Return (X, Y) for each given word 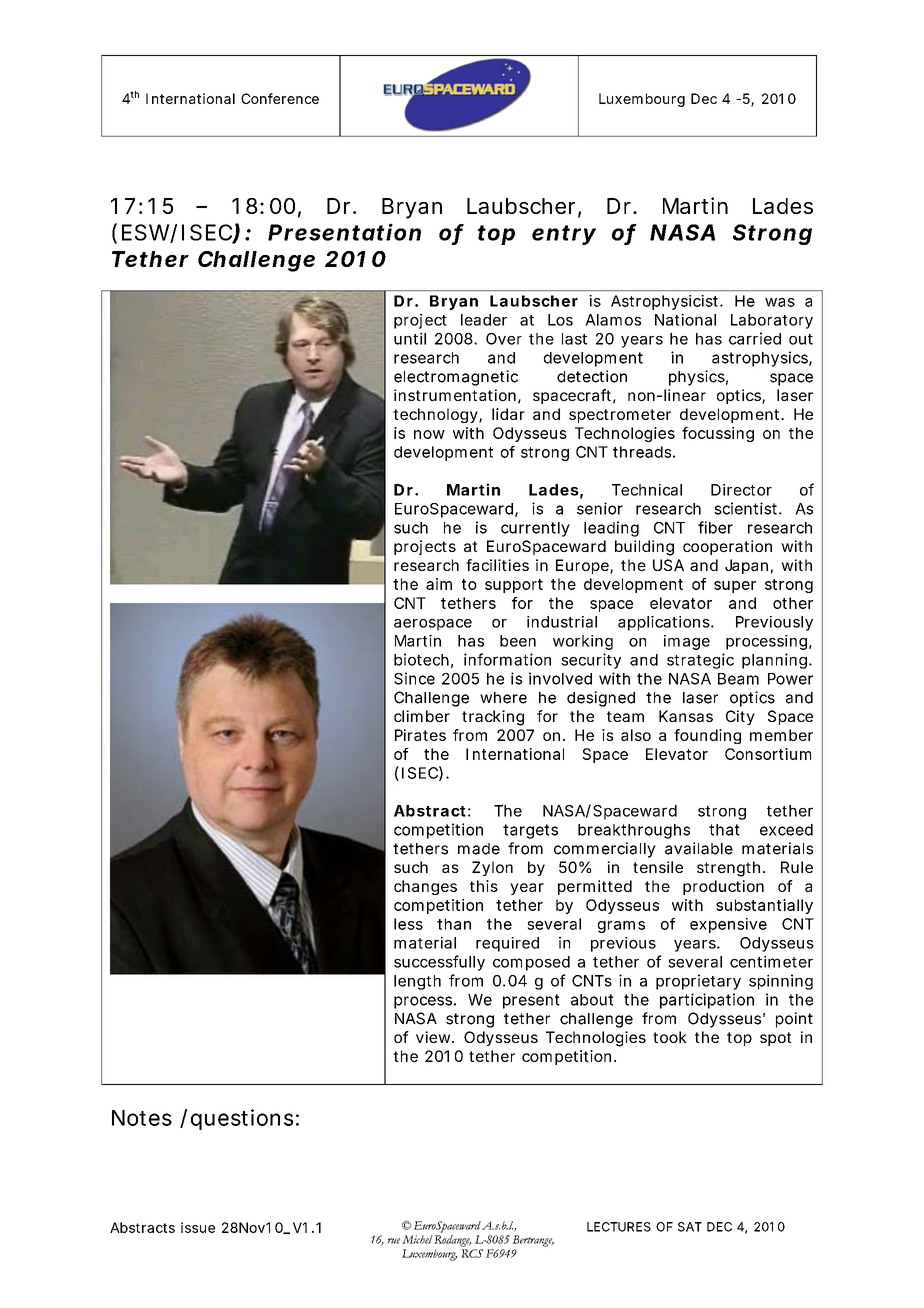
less (408, 924)
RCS (472, 1253)
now (429, 434)
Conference (280, 98)
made (479, 849)
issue (198, 1227)
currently (535, 529)
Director (741, 490)
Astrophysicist (666, 302)
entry (564, 235)
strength (728, 869)
